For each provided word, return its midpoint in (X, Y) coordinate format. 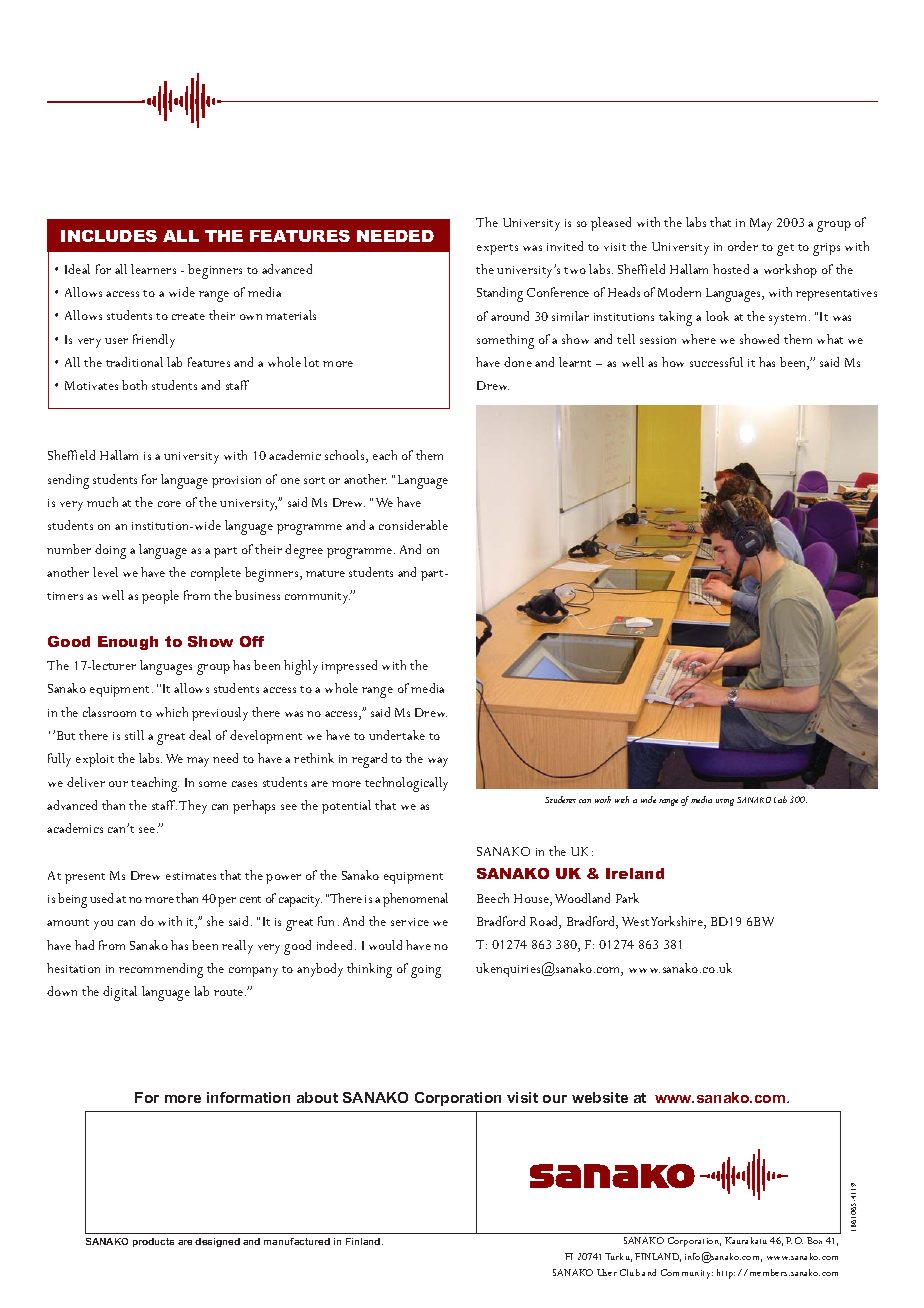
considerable (413, 525)
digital (120, 993)
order (743, 246)
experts (497, 249)
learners (153, 269)
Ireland (635, 873)
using (725, 802)
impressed (349, 667)
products (153, 1242)
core (169, 504)
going (426, 971)
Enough (128, 643)
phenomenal (415, 900)
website (600, 1097)
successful (716, 362)
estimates (191, 876)
